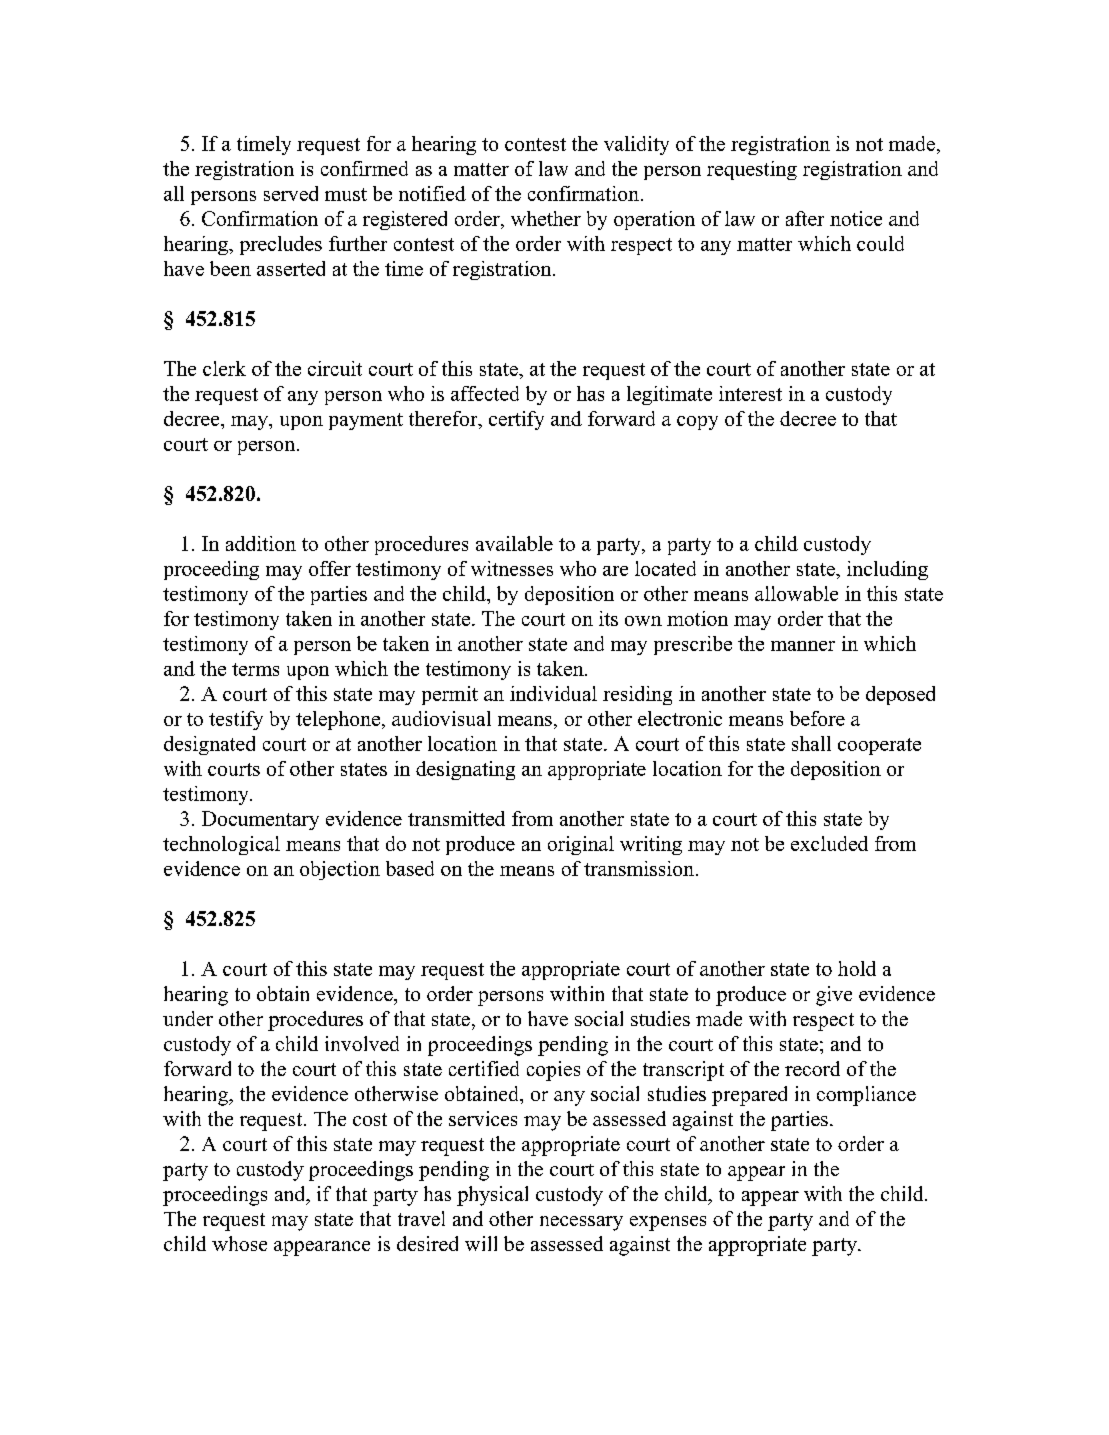 This screenshot has height=1435, width=1109. What do you see at coordinates (239, 1243) in the screenshot?
I see `whose` at bounding box center [239, 1243].
